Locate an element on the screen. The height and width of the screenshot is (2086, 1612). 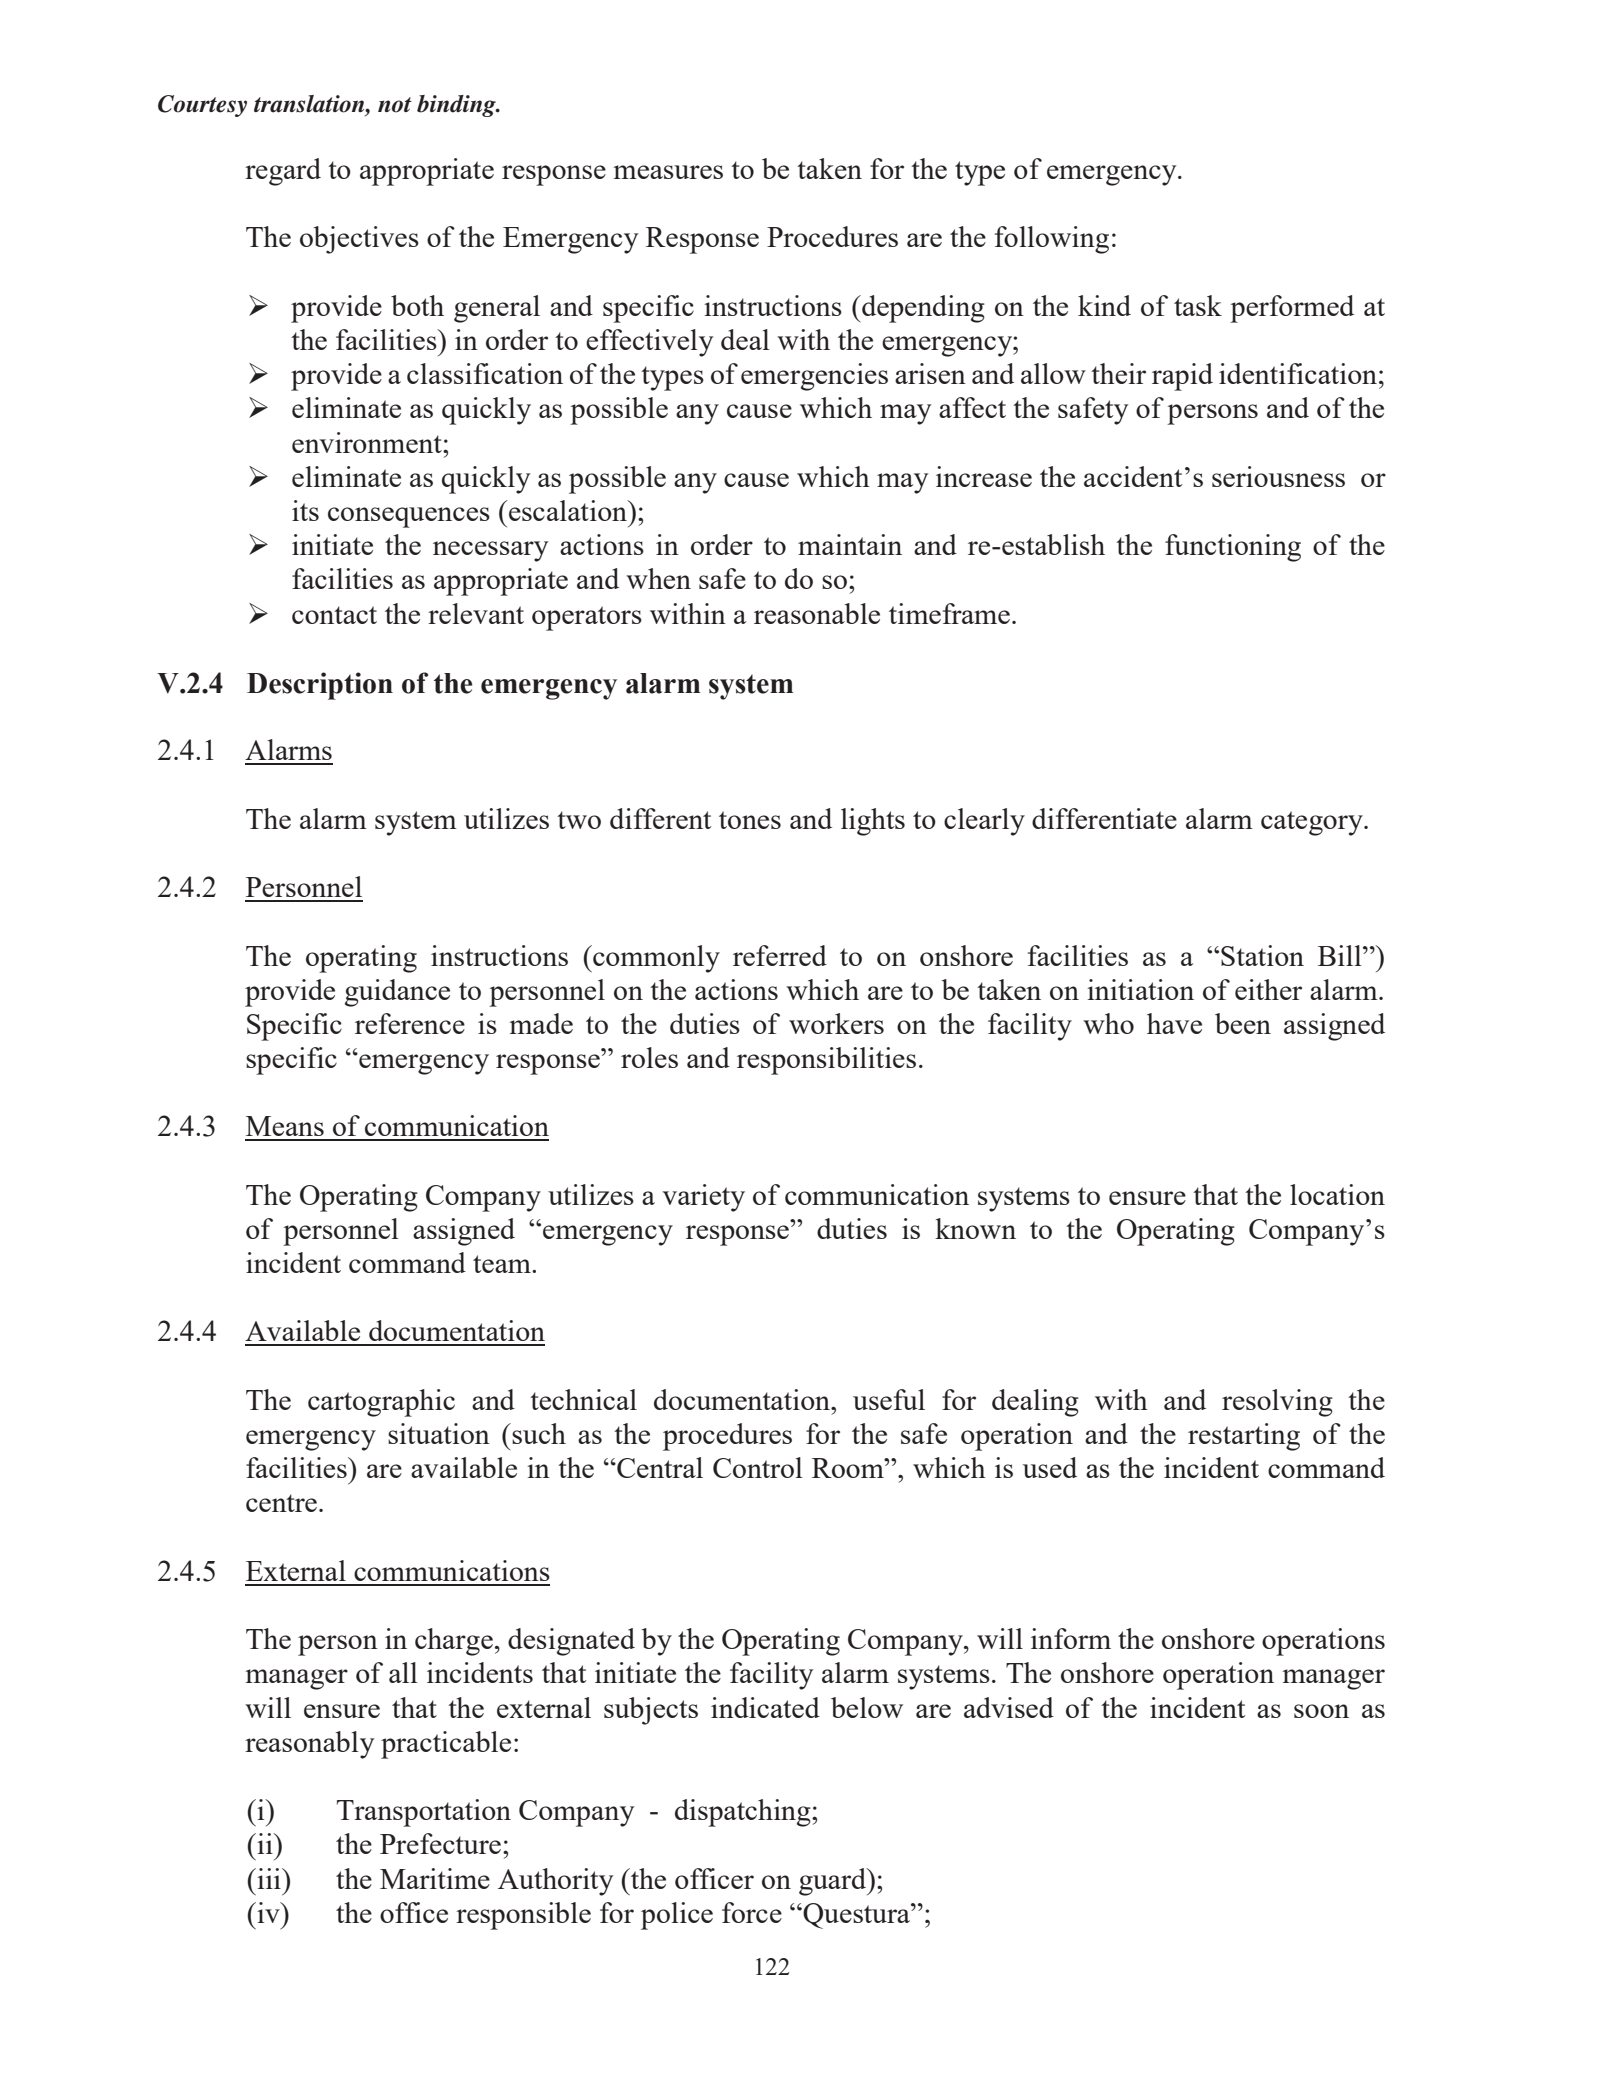
functioning is located at coordinates (1233, 548).
